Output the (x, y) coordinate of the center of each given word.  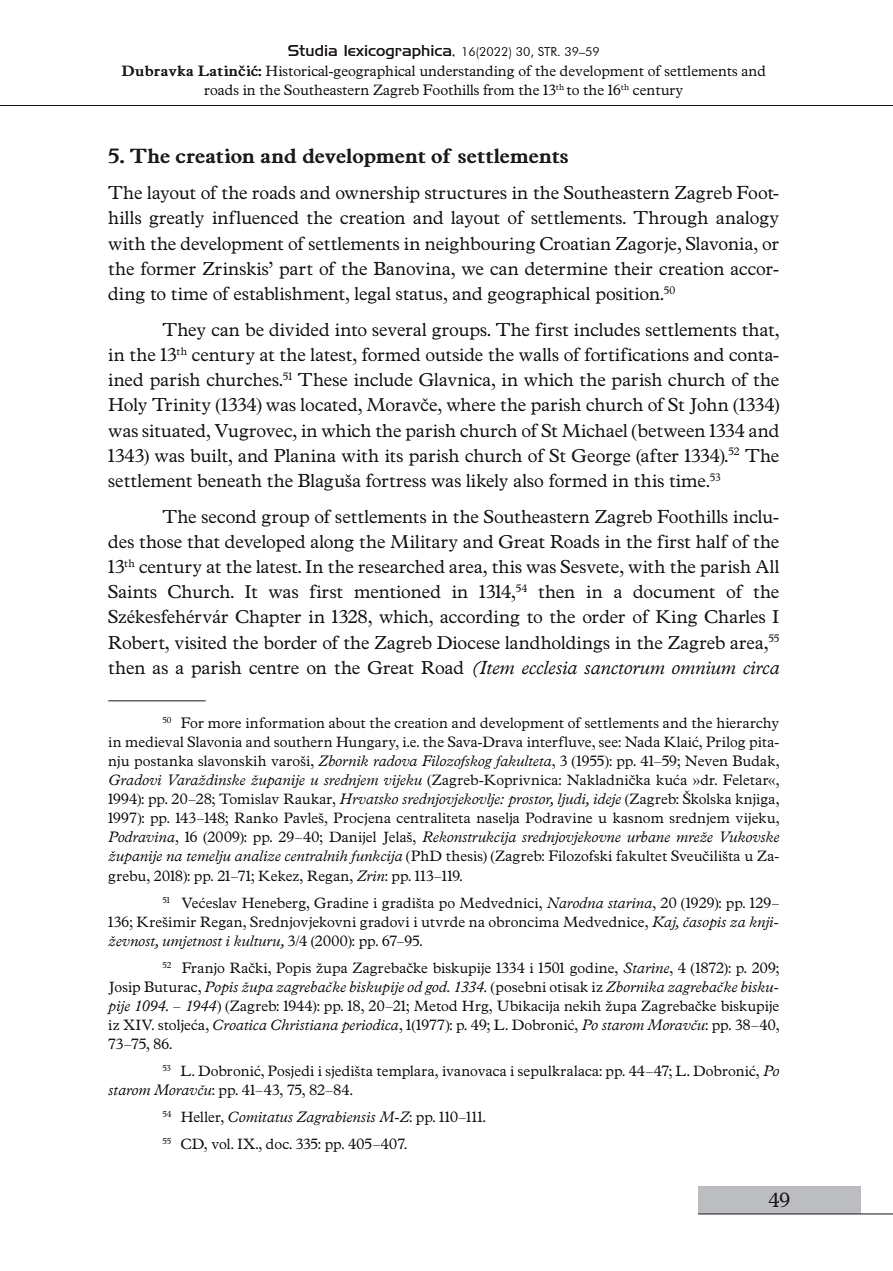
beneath (229, 480)
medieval (154, 741)
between (670, 430)
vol (222, 1143)
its (394, 455)
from (498, 89)
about (347, 722)
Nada (642, 741)
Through (670, 219)
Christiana (304, 1025)
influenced (255, 217)
